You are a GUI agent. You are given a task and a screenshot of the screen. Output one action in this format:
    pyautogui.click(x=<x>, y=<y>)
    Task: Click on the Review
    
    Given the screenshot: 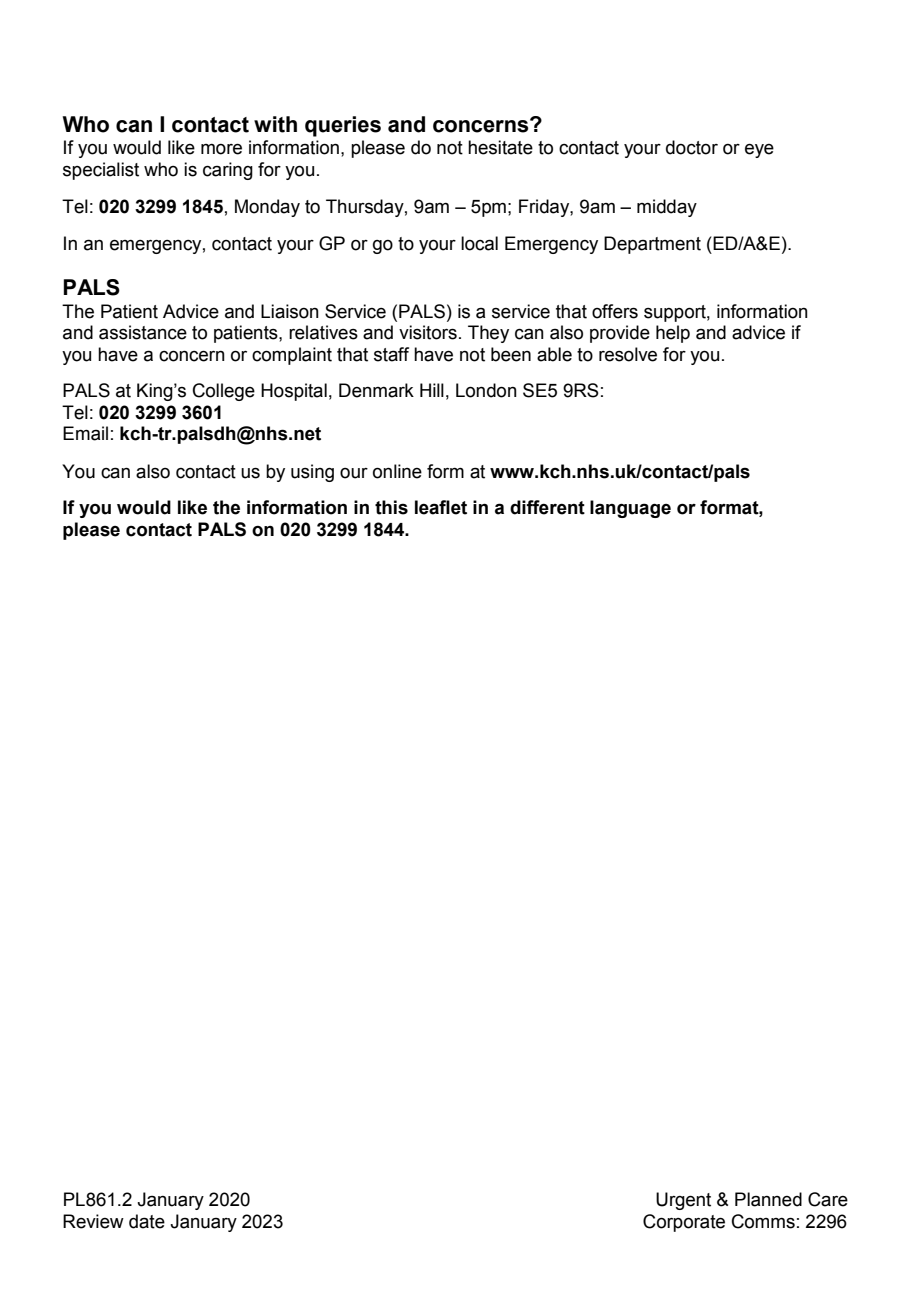 What is the action you would take?
    pyautogui.click(x=93, y=1221)
